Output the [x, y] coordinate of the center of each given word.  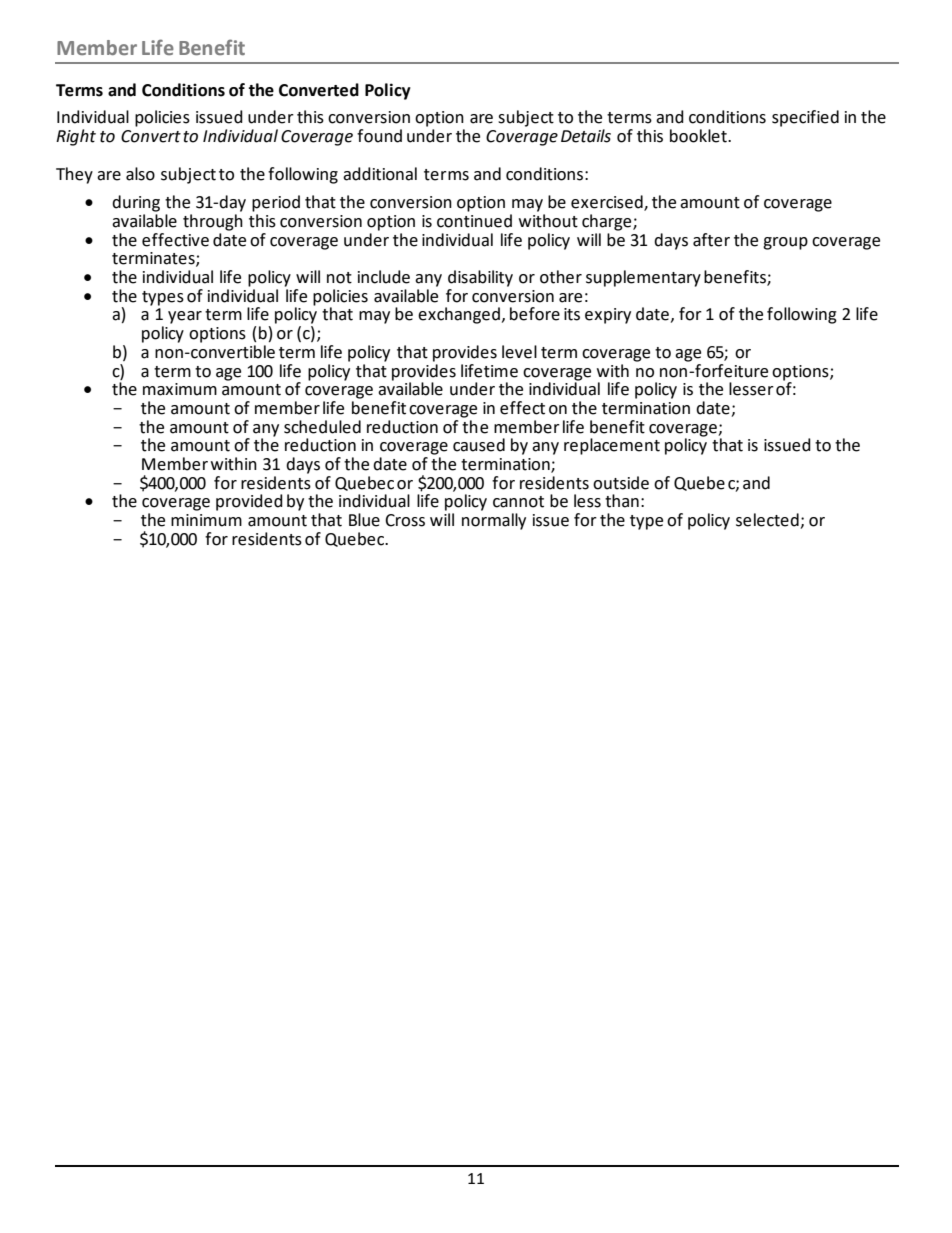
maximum [180, 389]
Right [76, 137]
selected [768, 521]
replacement [612, 446]
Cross [405, 520]
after [711, 240]
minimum [206, 520]
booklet [699, 136]
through [213, 222]
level [519, 352]
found [379, 136]
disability [480, 278]
